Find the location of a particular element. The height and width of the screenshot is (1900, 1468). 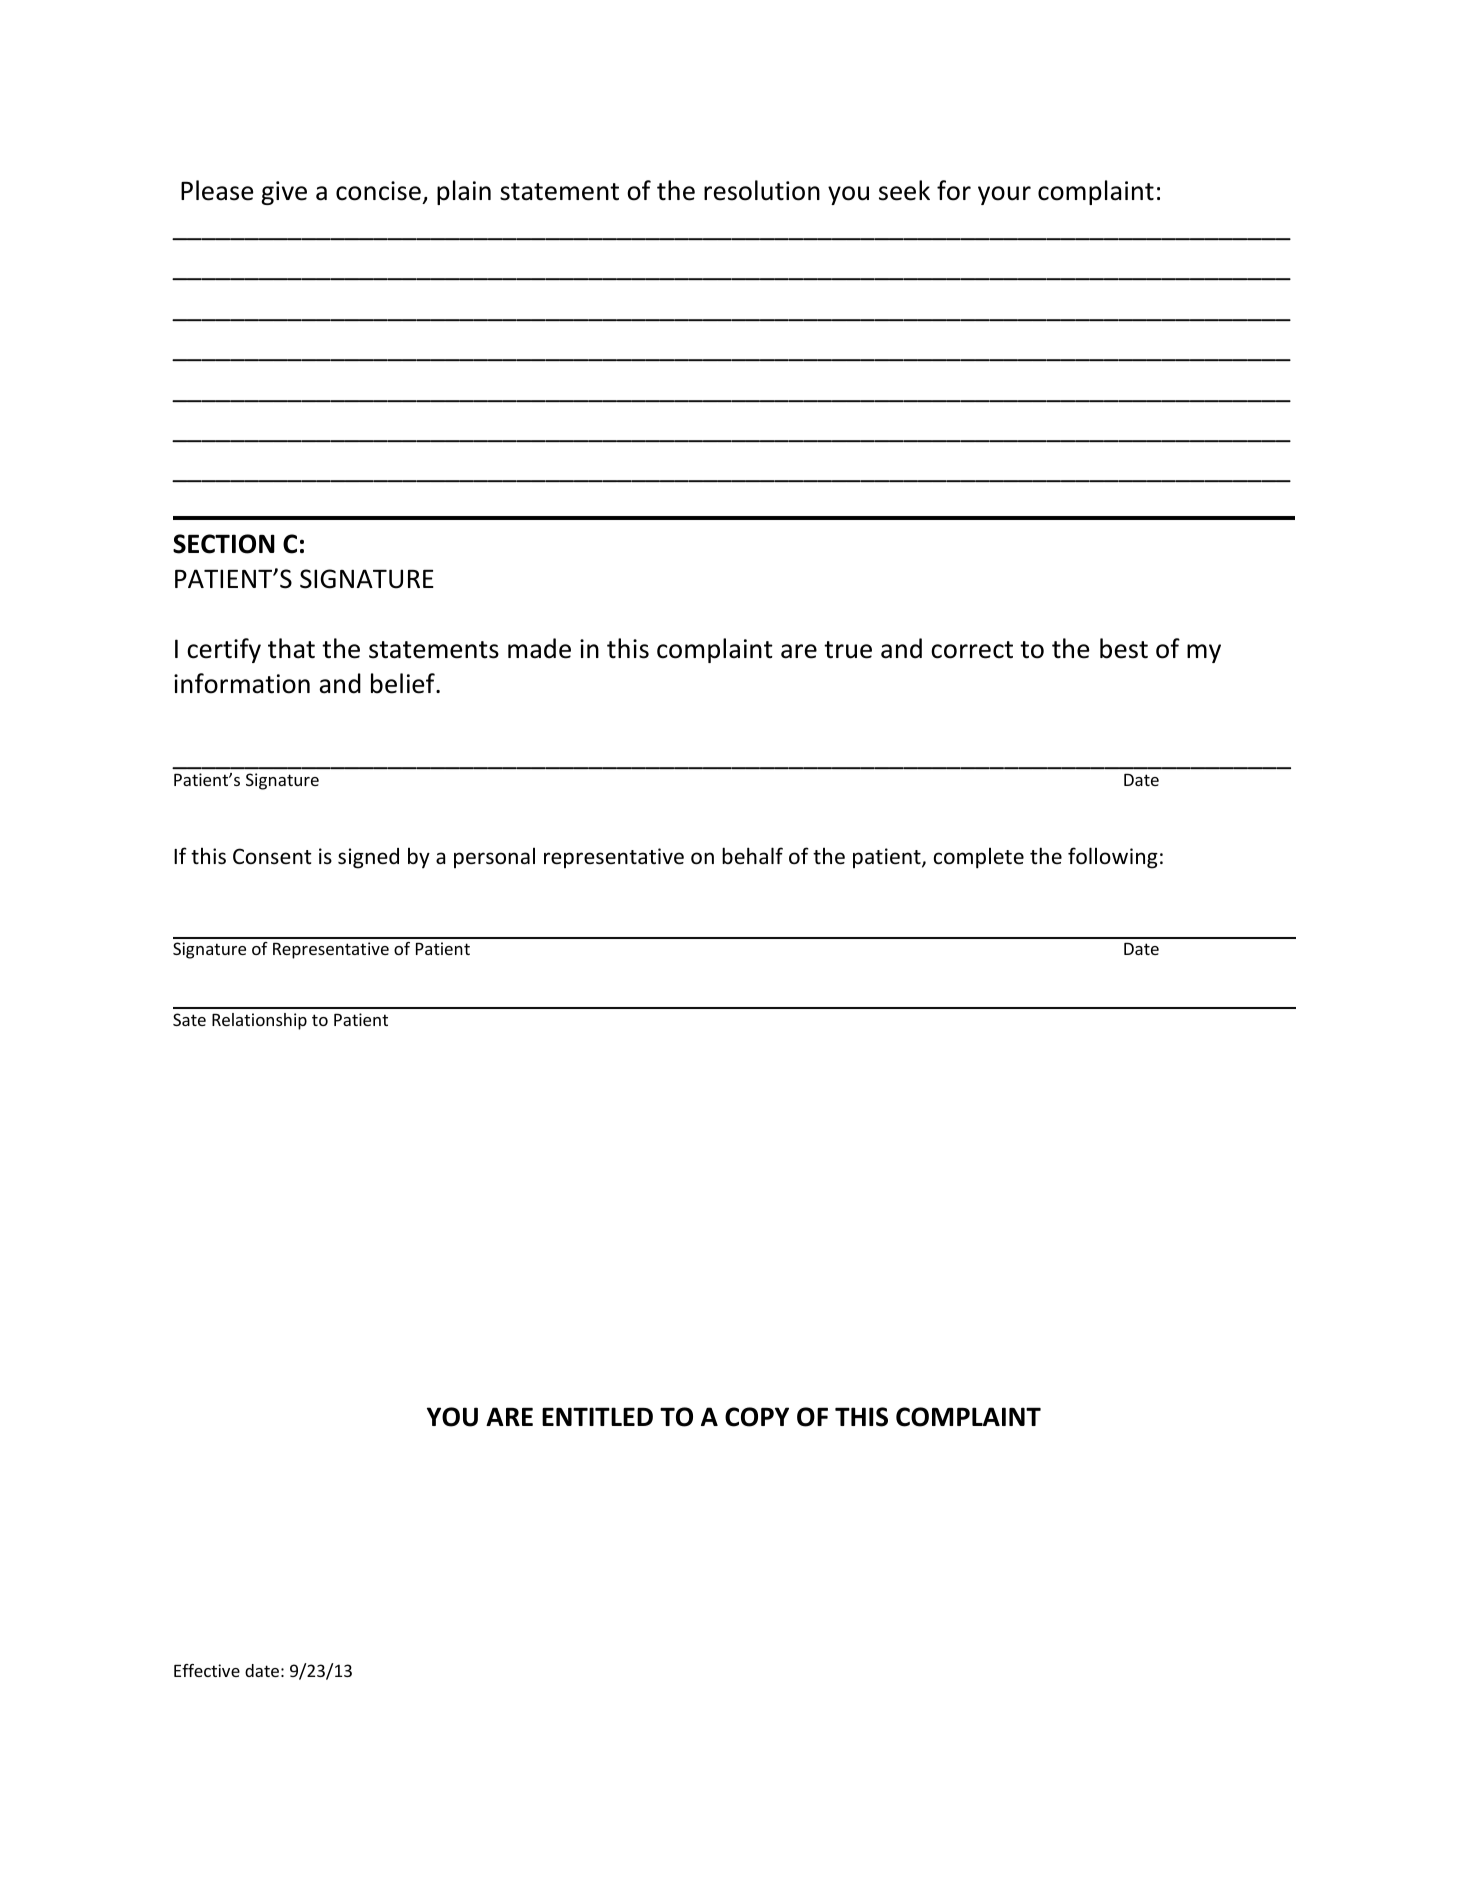

Sate is located at coordinates (189, 1019).
